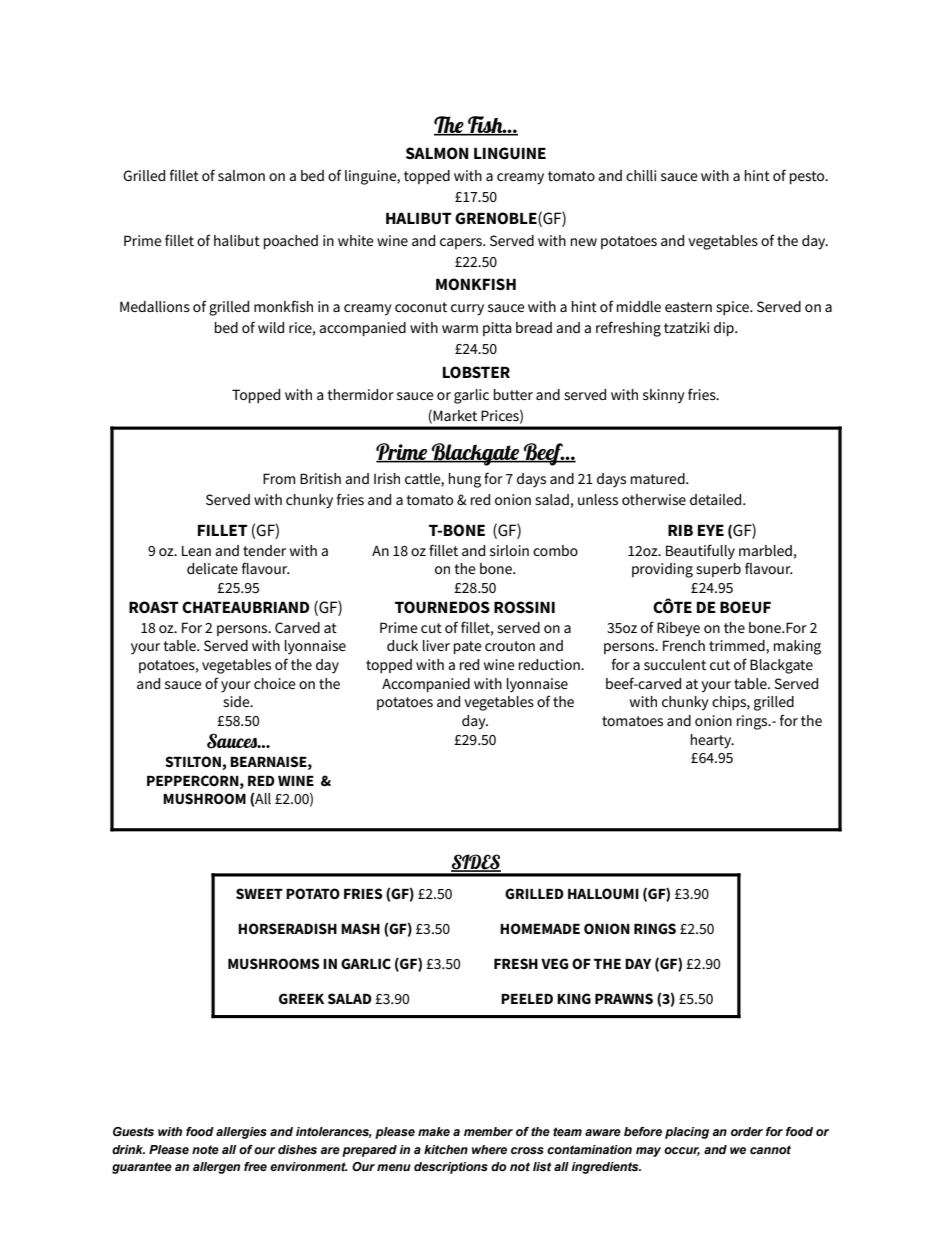 The image size is (952, 1233). Describe the element at coordinates (808, 177) in the screenshot. I see `pesto` at that location.
